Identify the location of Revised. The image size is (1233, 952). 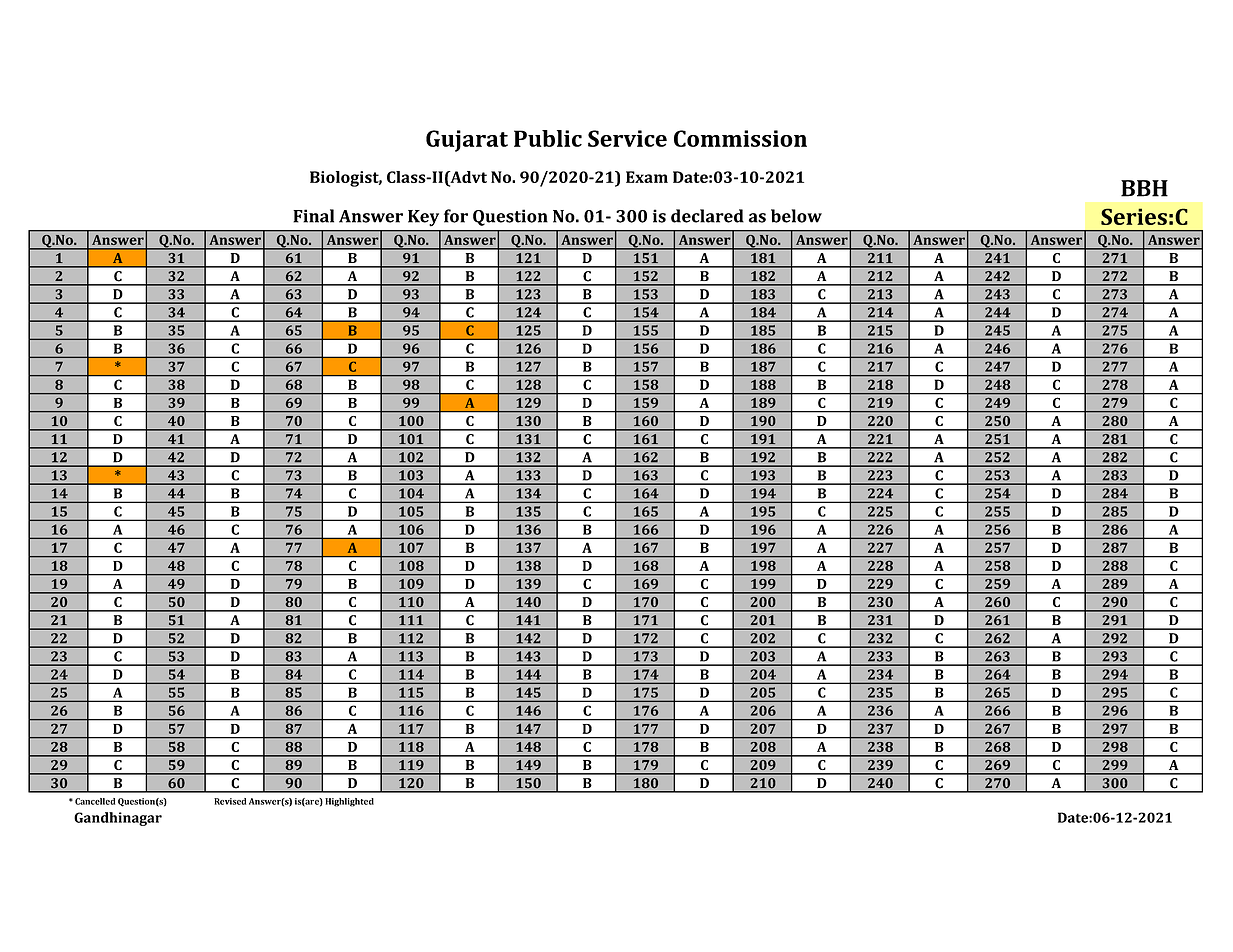
(230, 801).
